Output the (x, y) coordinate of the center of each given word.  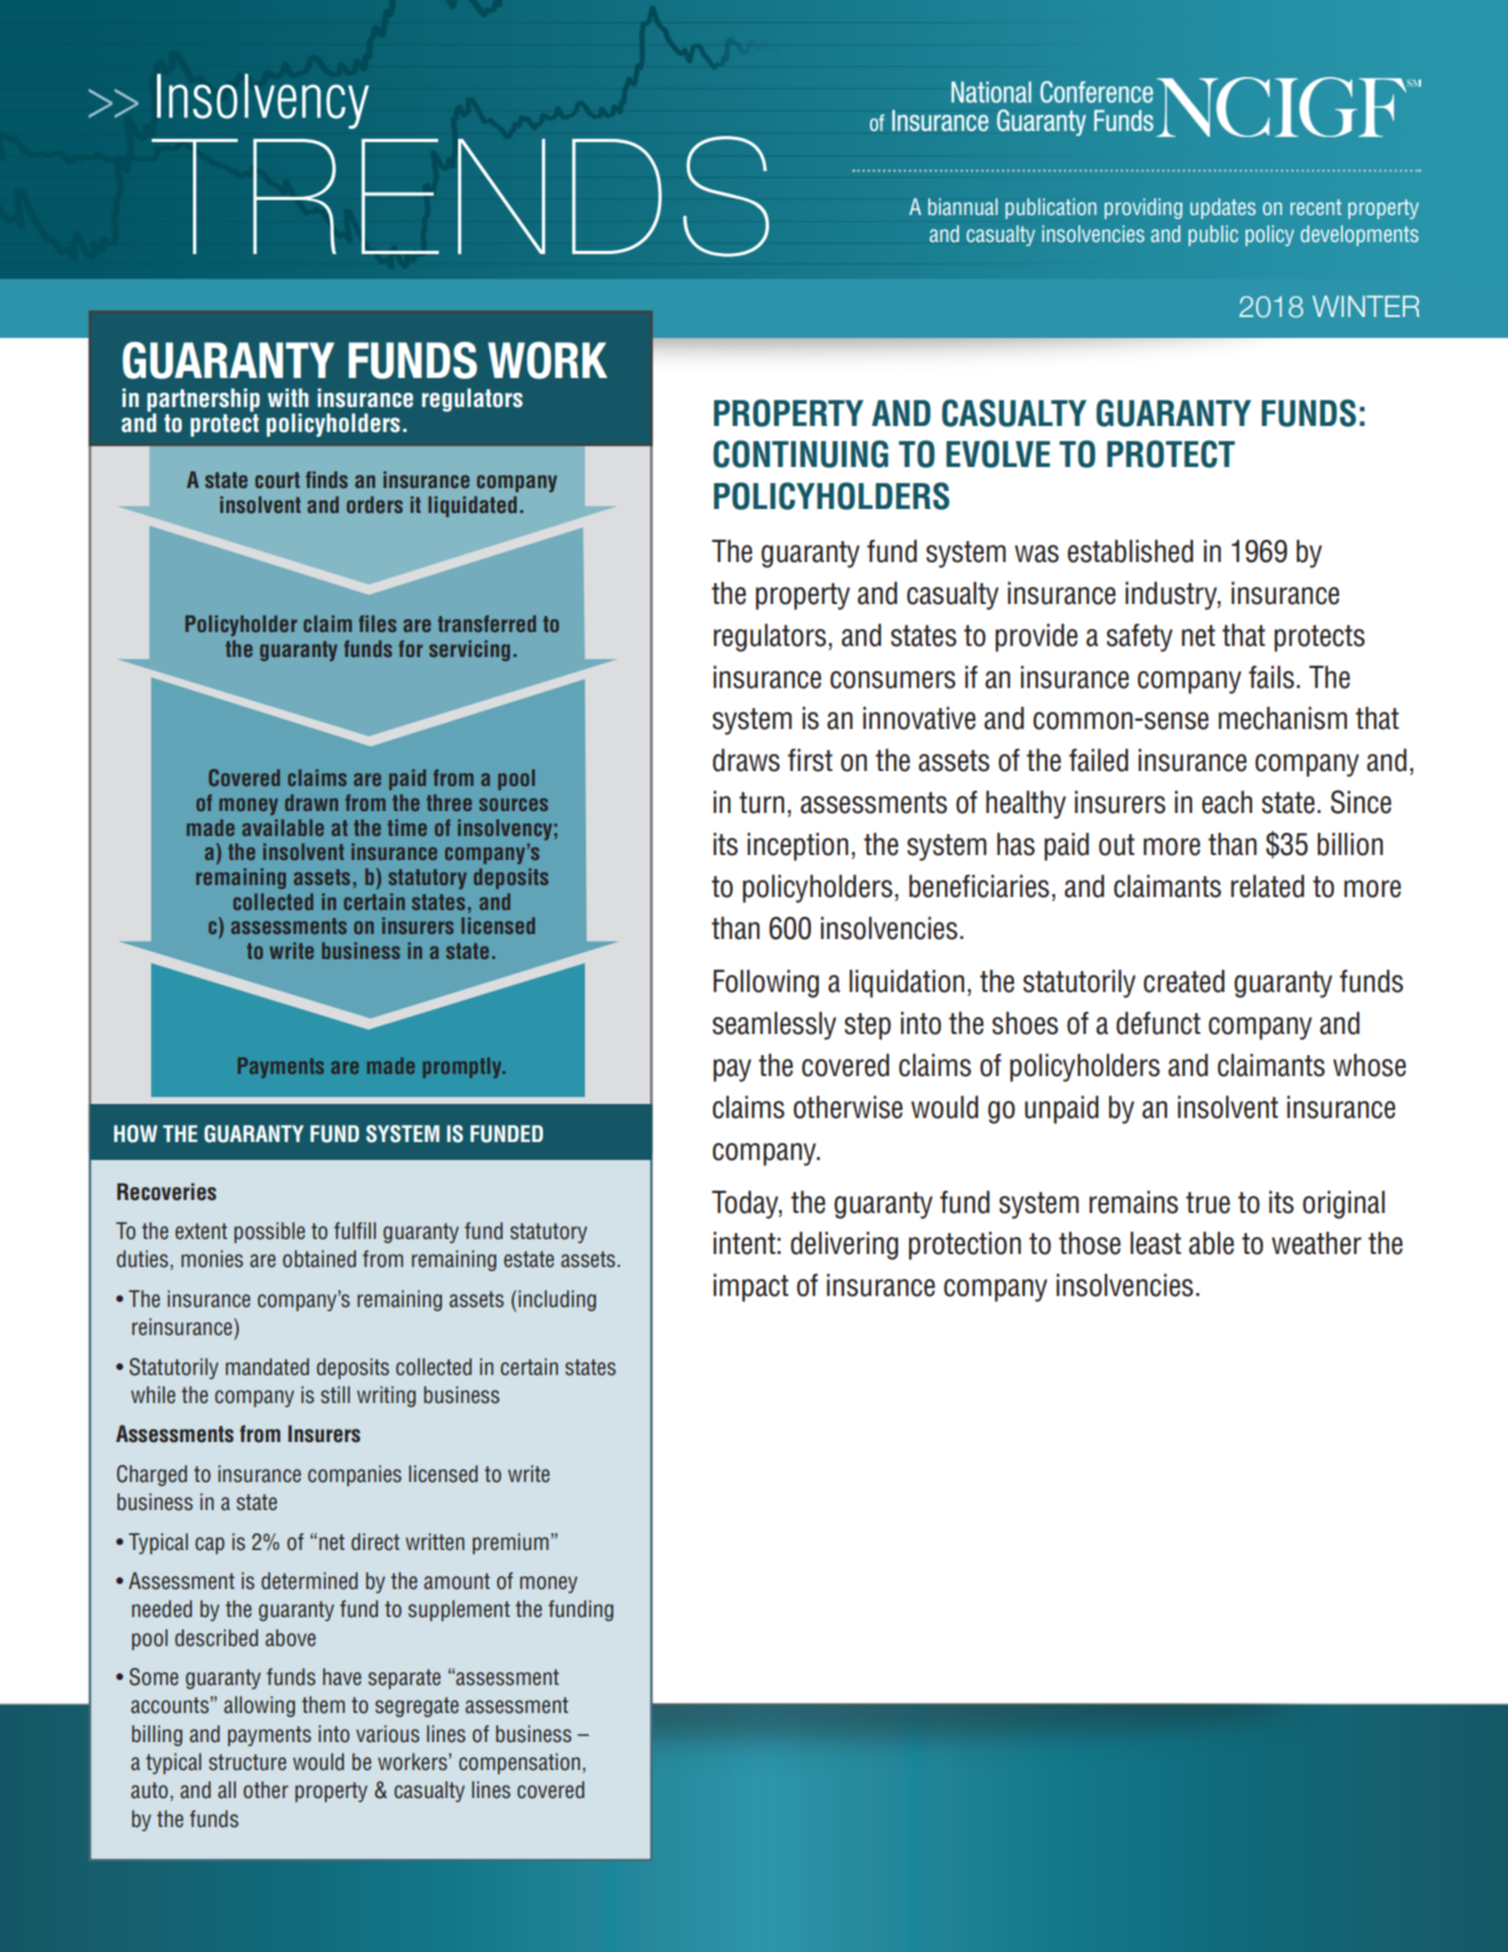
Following (766, 983)
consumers (893, 680)
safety (1140, 637)
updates (1223, 208)
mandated (267, 1367)
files (377, 623)
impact (751, 1288)
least (1155, 1243)
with (288, 397)
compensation (519, 1763)
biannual (963, 206)
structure (247, 1762)
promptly (463, 1067)
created (1184, 981)
